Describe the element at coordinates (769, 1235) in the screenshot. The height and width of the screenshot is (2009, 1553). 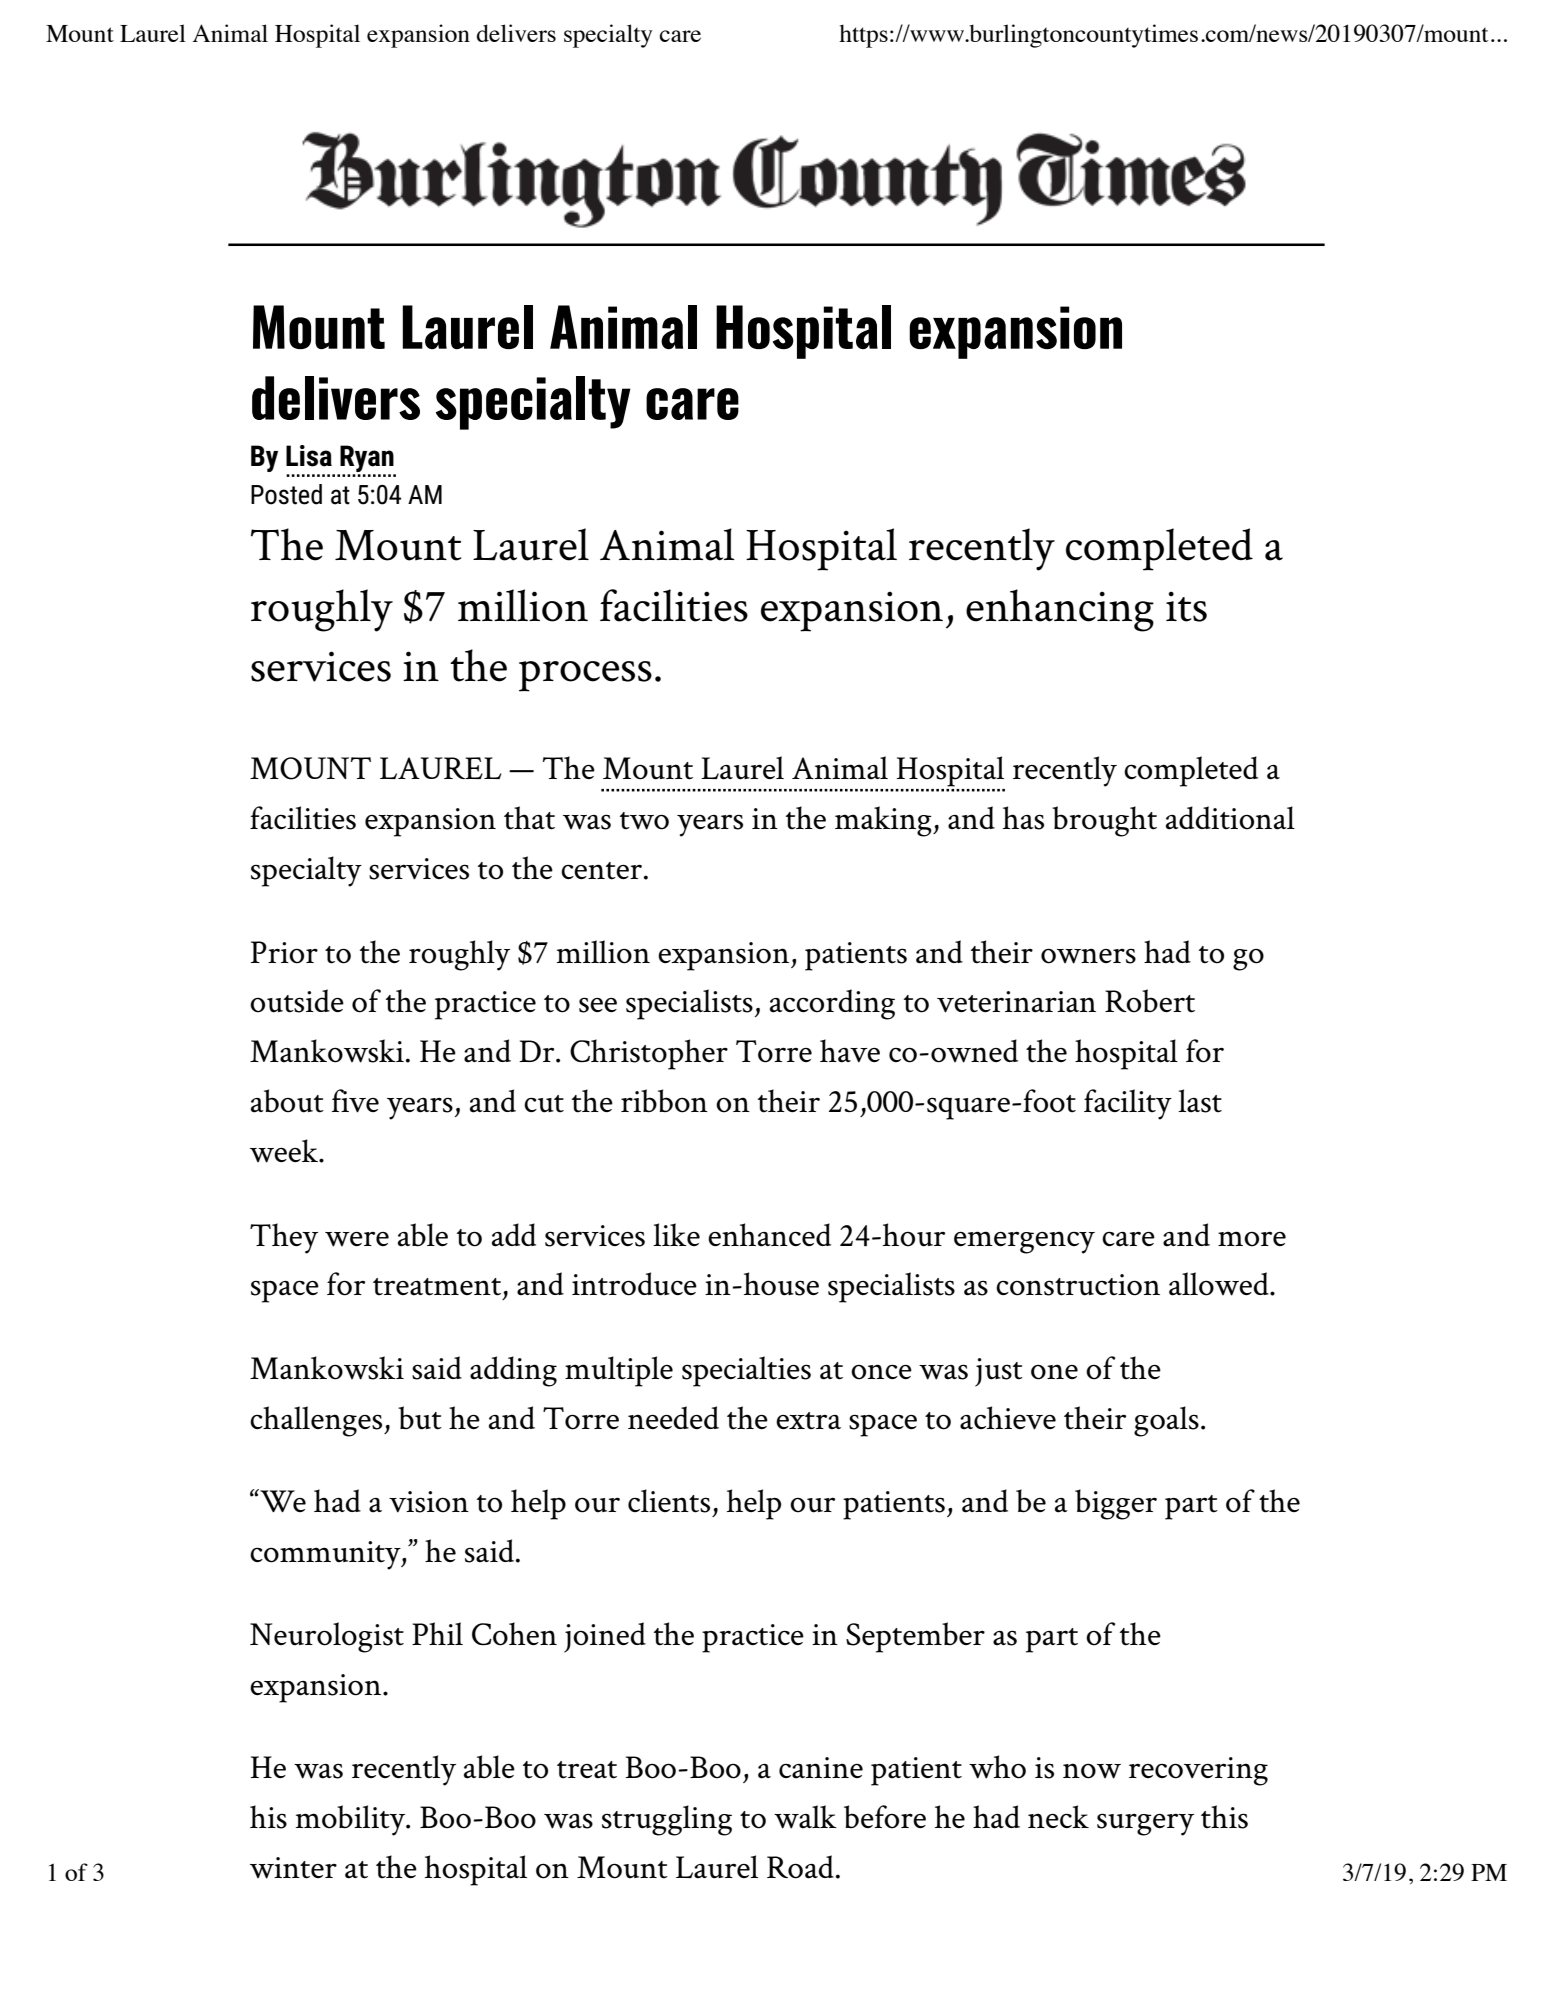
I see `enhanced` at that location.
